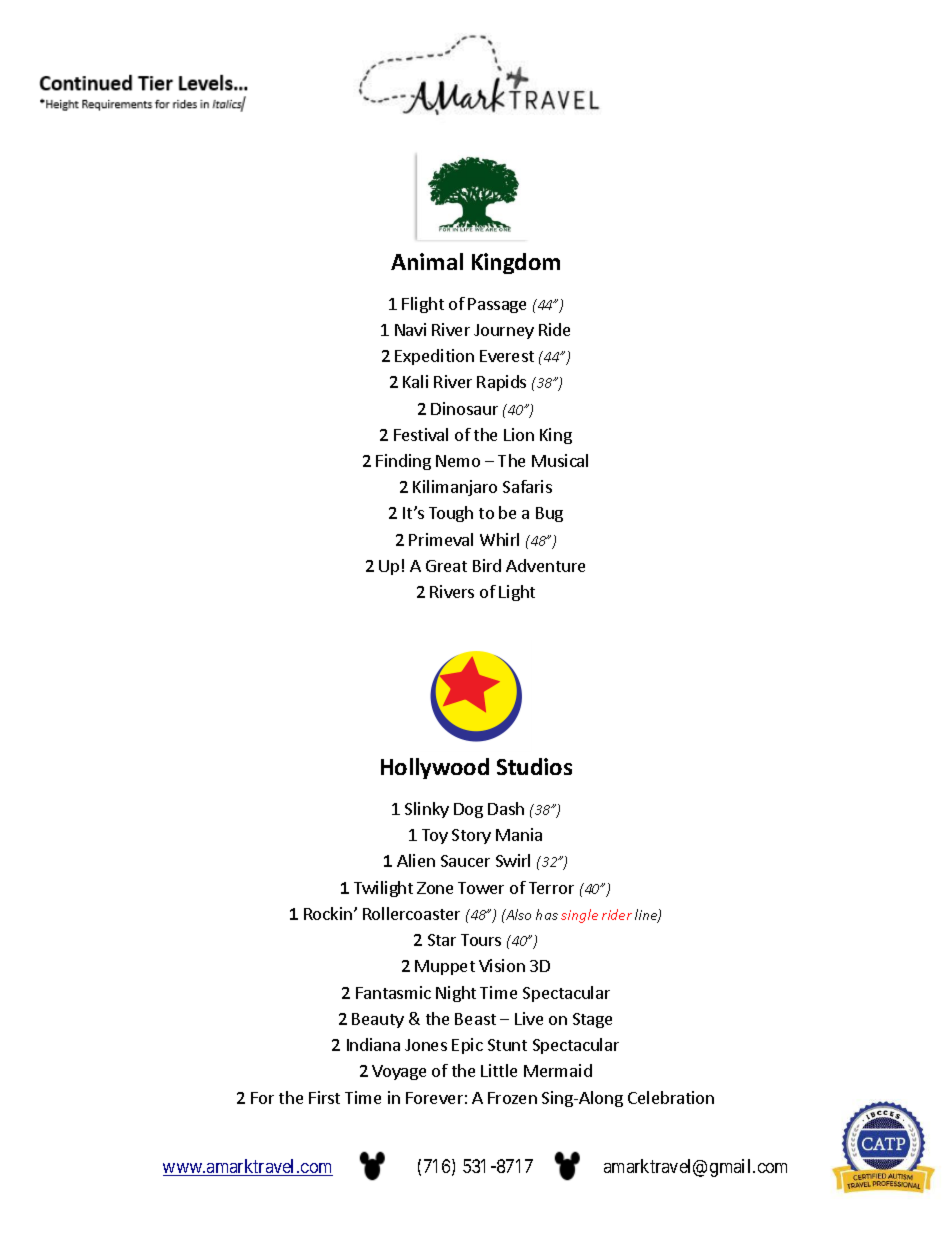 The height and width of the screenshot is (1233, 952). I want to click on Adventure, so click(545, 565).
